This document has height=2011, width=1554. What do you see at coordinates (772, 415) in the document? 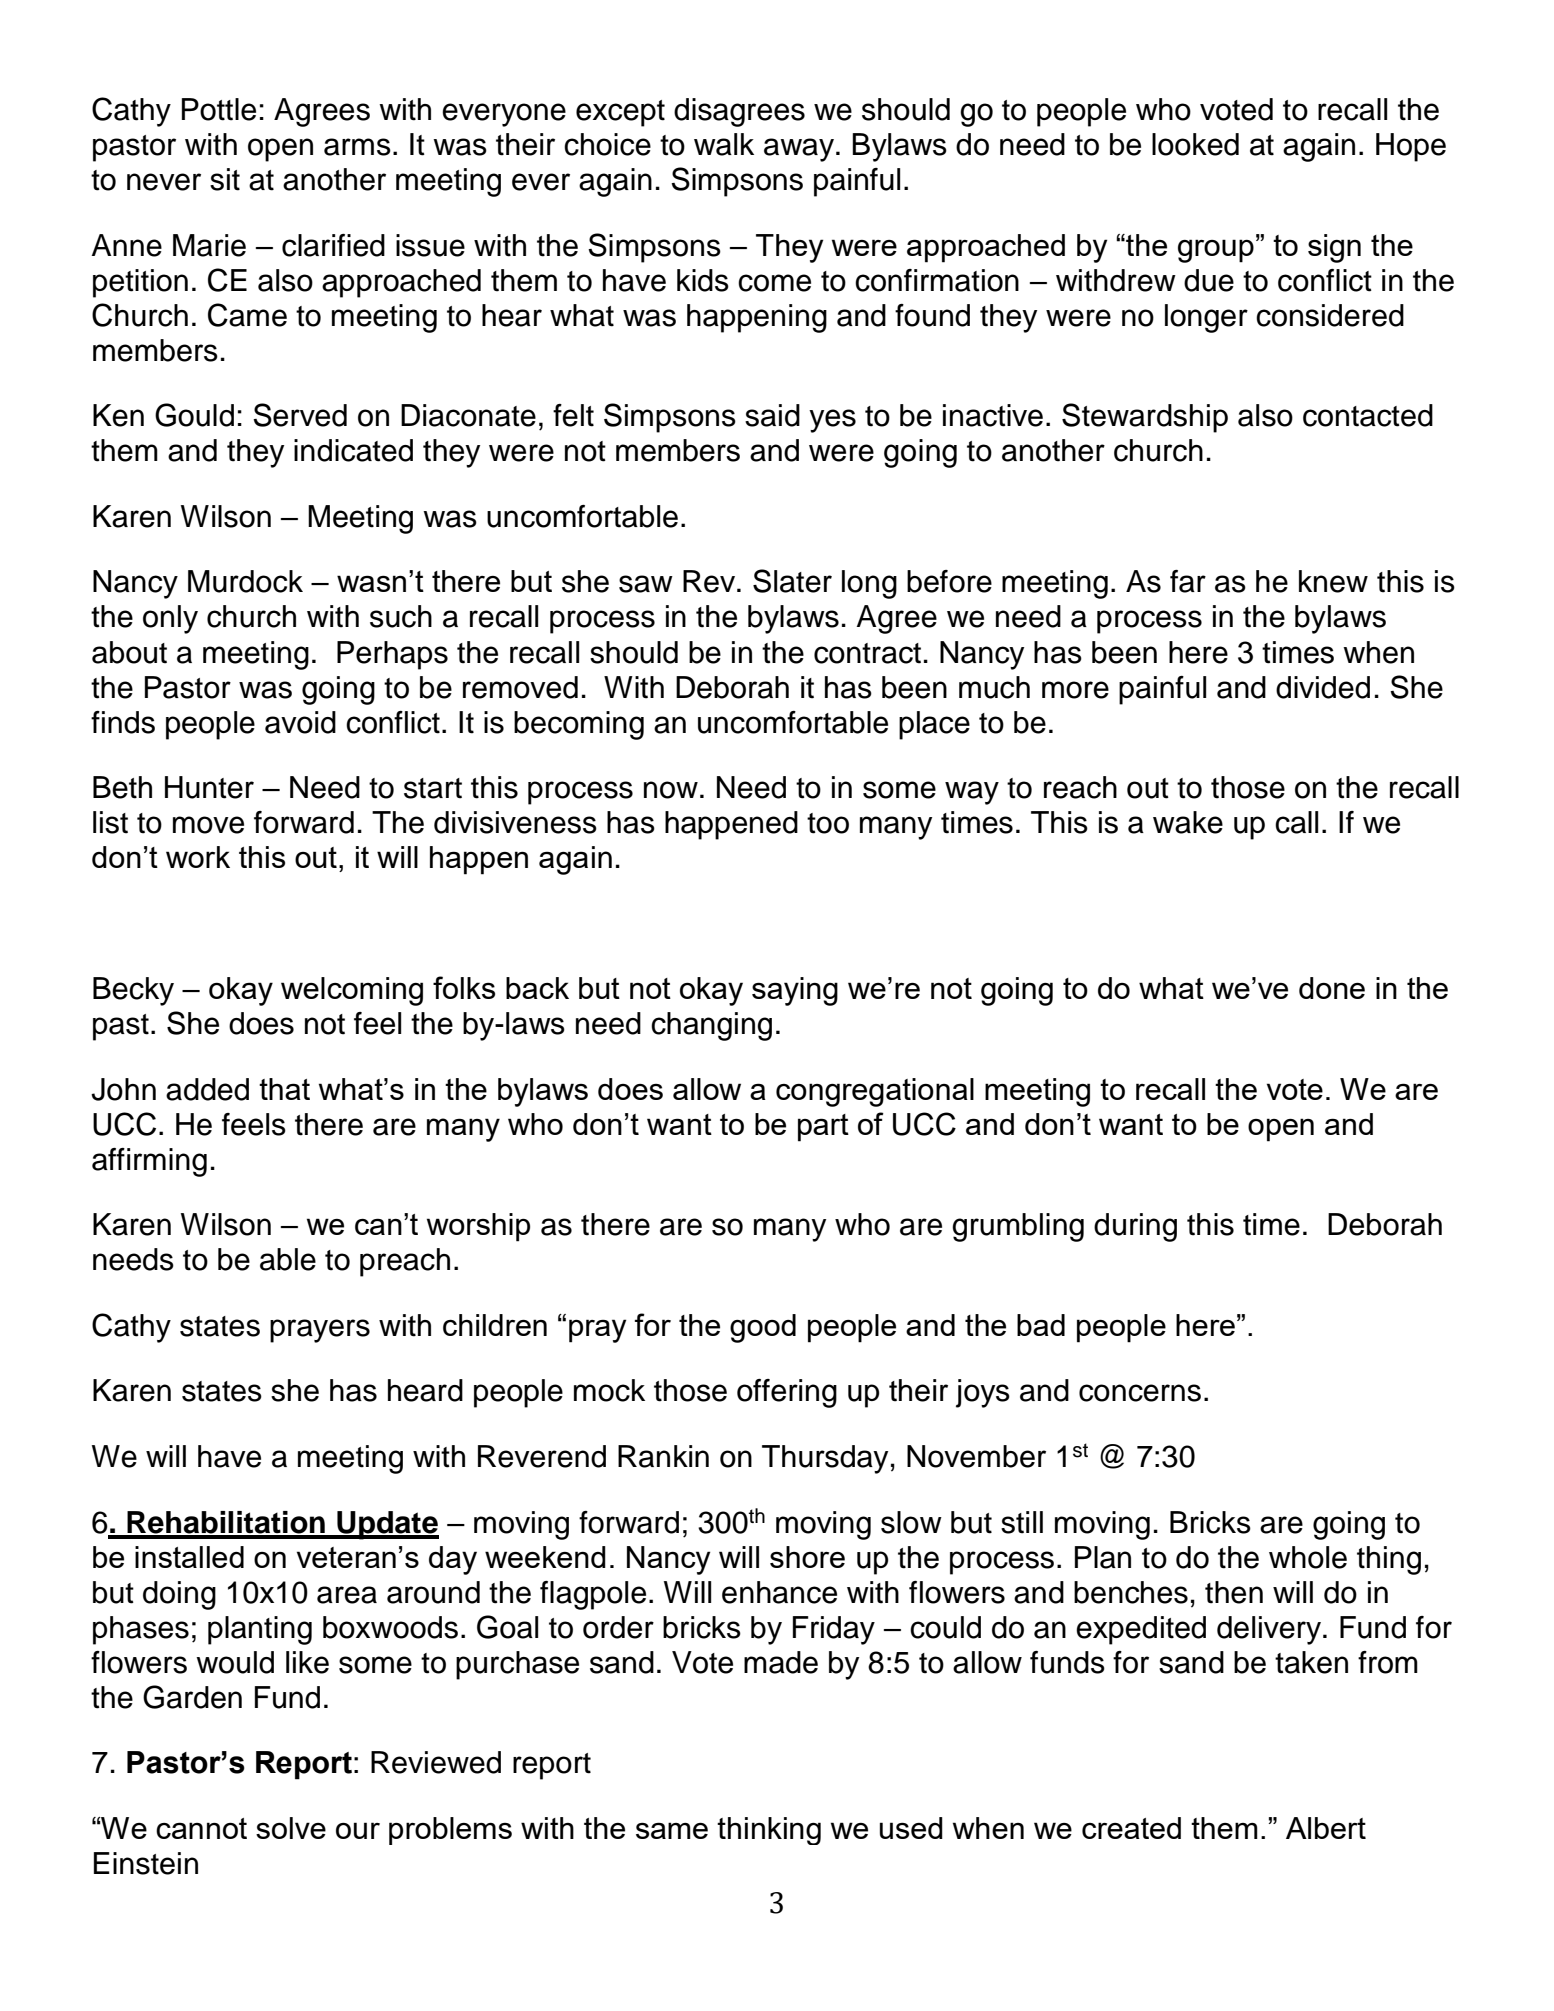
I see `said` at bounding box center [772, 415].
